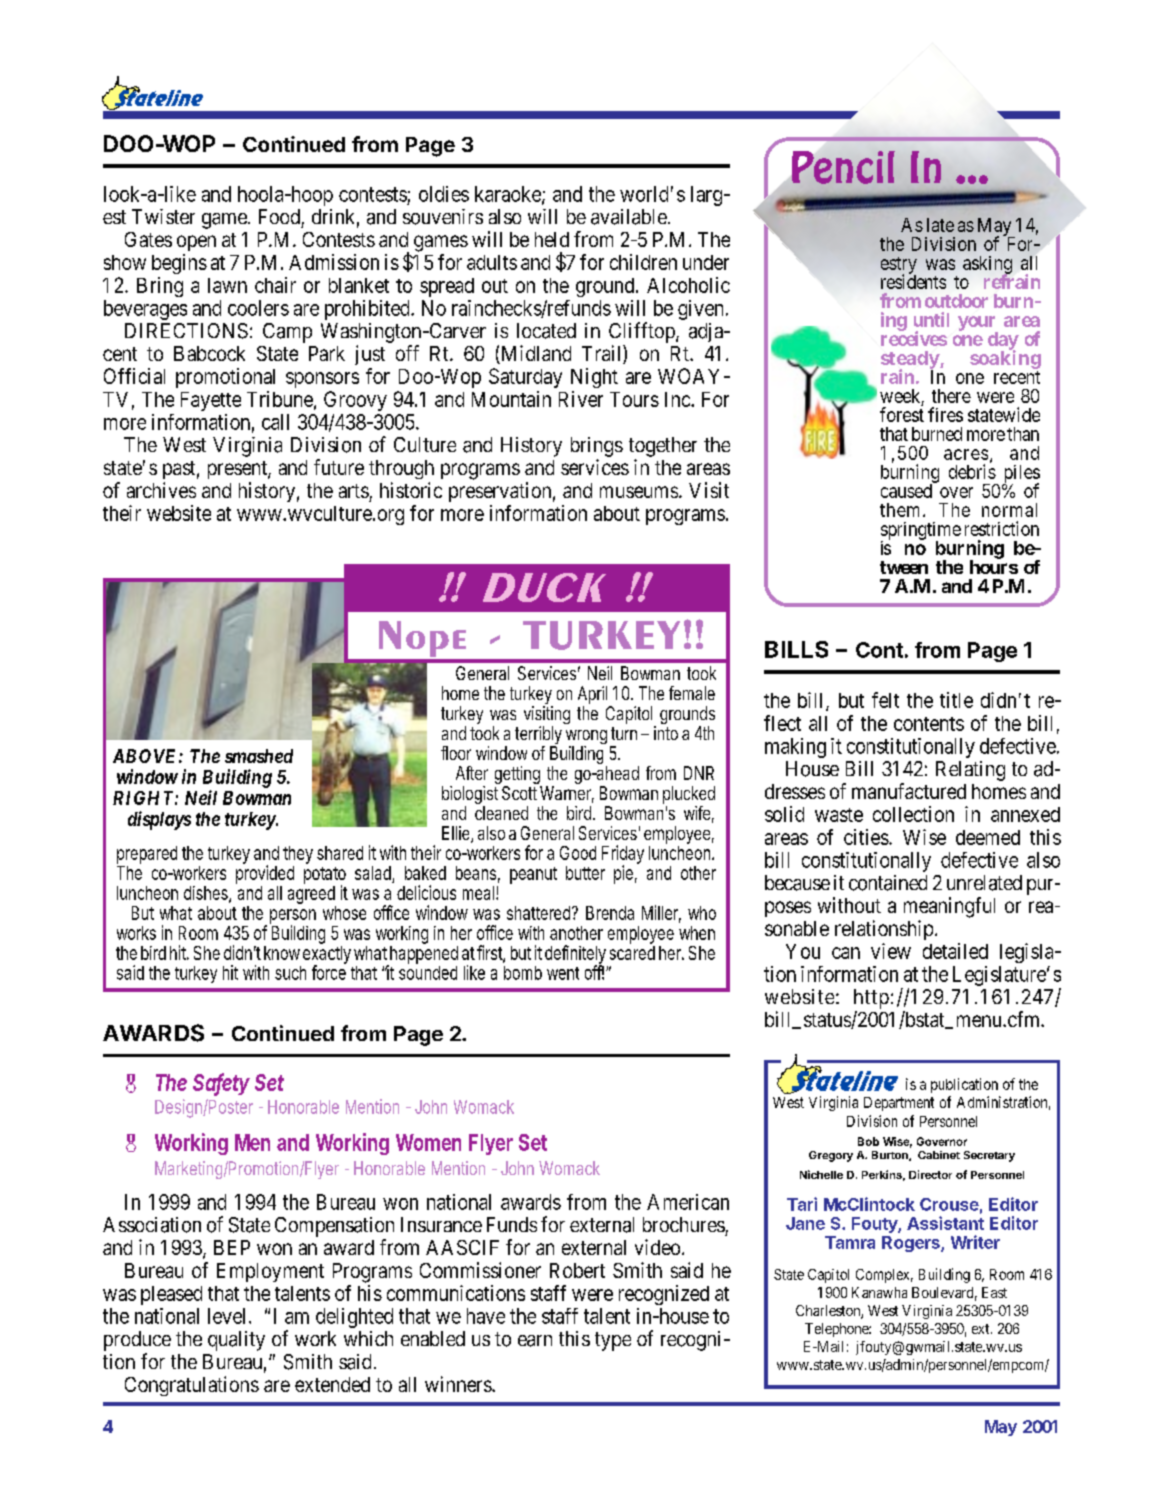 The height and width of the screenshot is (1505, 1163). What do you see at coordinates (196, 243) in the screenshot?
I see `open` at bounding box center [196, 243].
